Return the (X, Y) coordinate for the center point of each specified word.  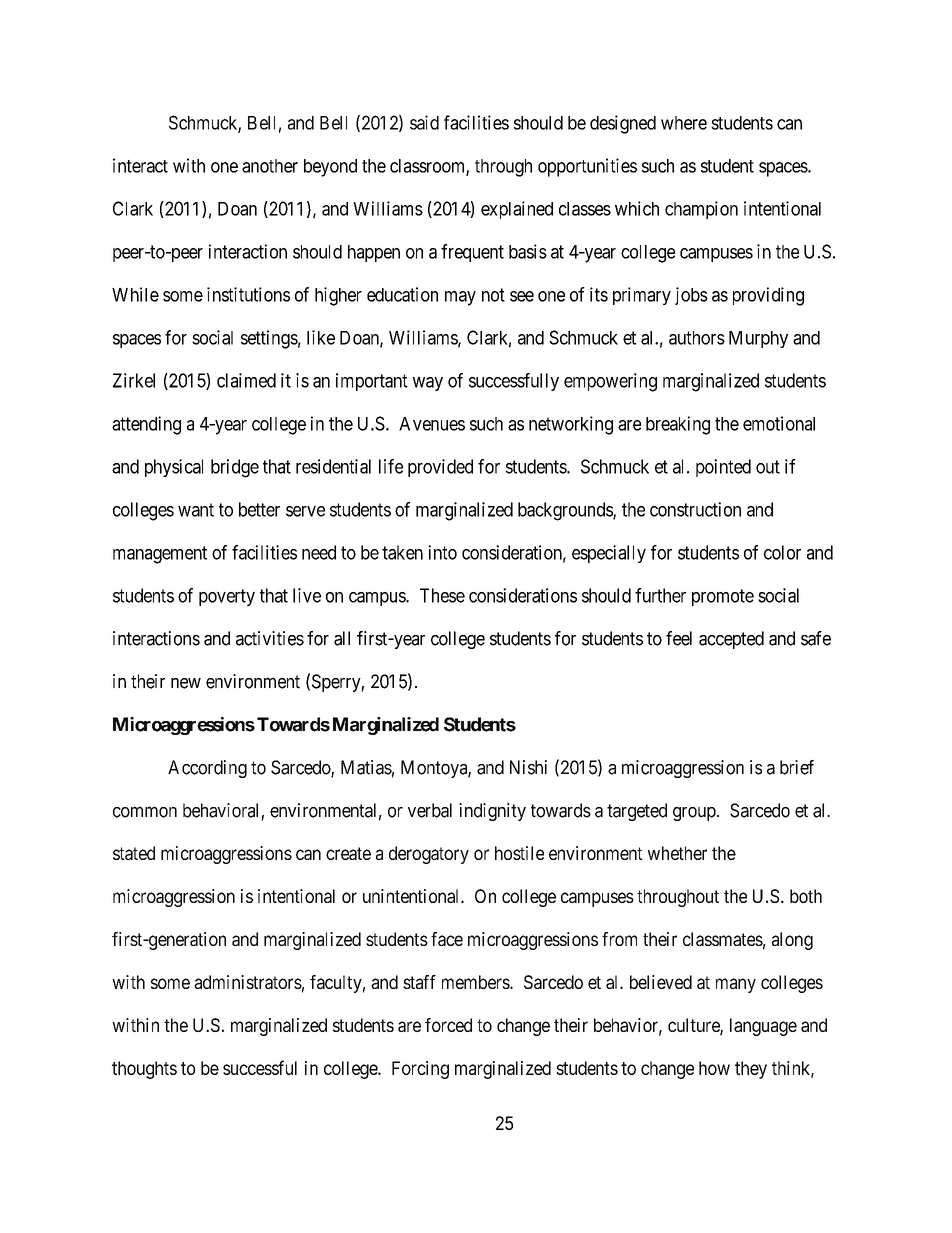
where (684, 123)
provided (440, 468)
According (207, 769)
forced (448, 1025)
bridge (235, 468)
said (424, 122)
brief (797, 767)
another (270, 166)
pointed (723, 468)
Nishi (528, 767)
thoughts (144, 1070)
